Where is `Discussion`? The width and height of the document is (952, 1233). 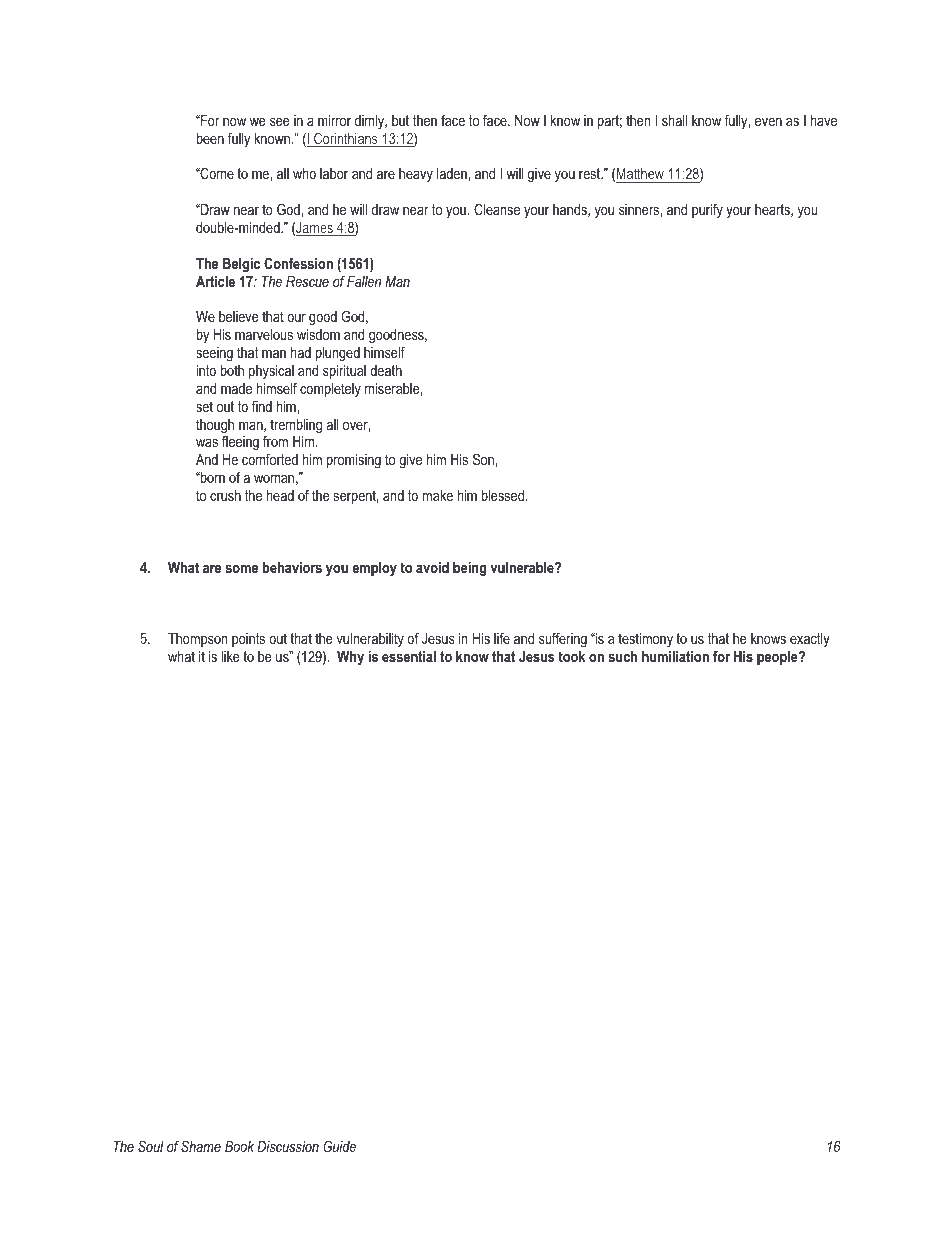
Discussion is located at coordinates (288, 1146).
